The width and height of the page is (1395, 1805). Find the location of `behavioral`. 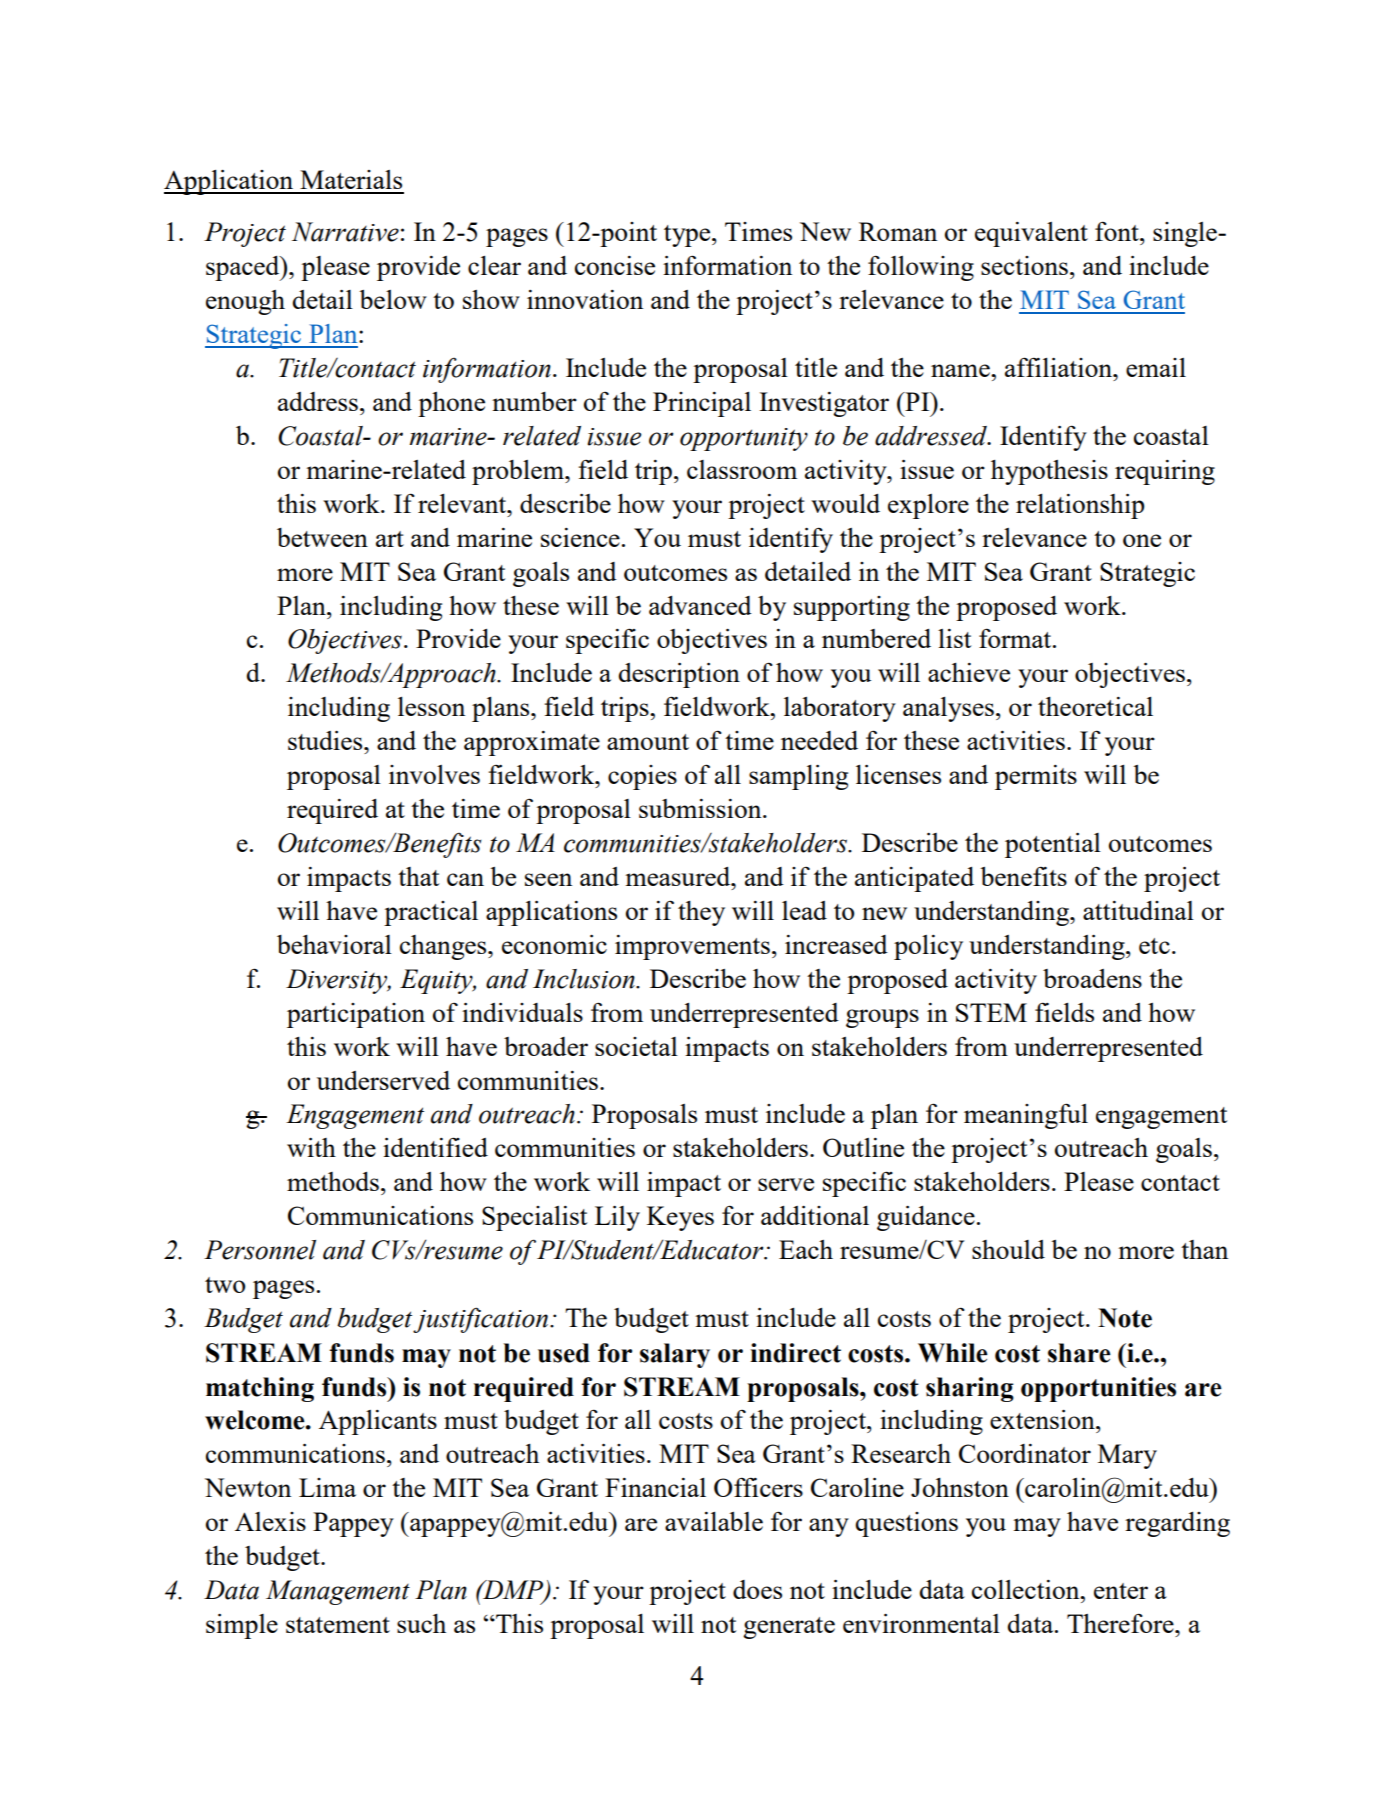

behavioral is located at coordinates (334, 944).
